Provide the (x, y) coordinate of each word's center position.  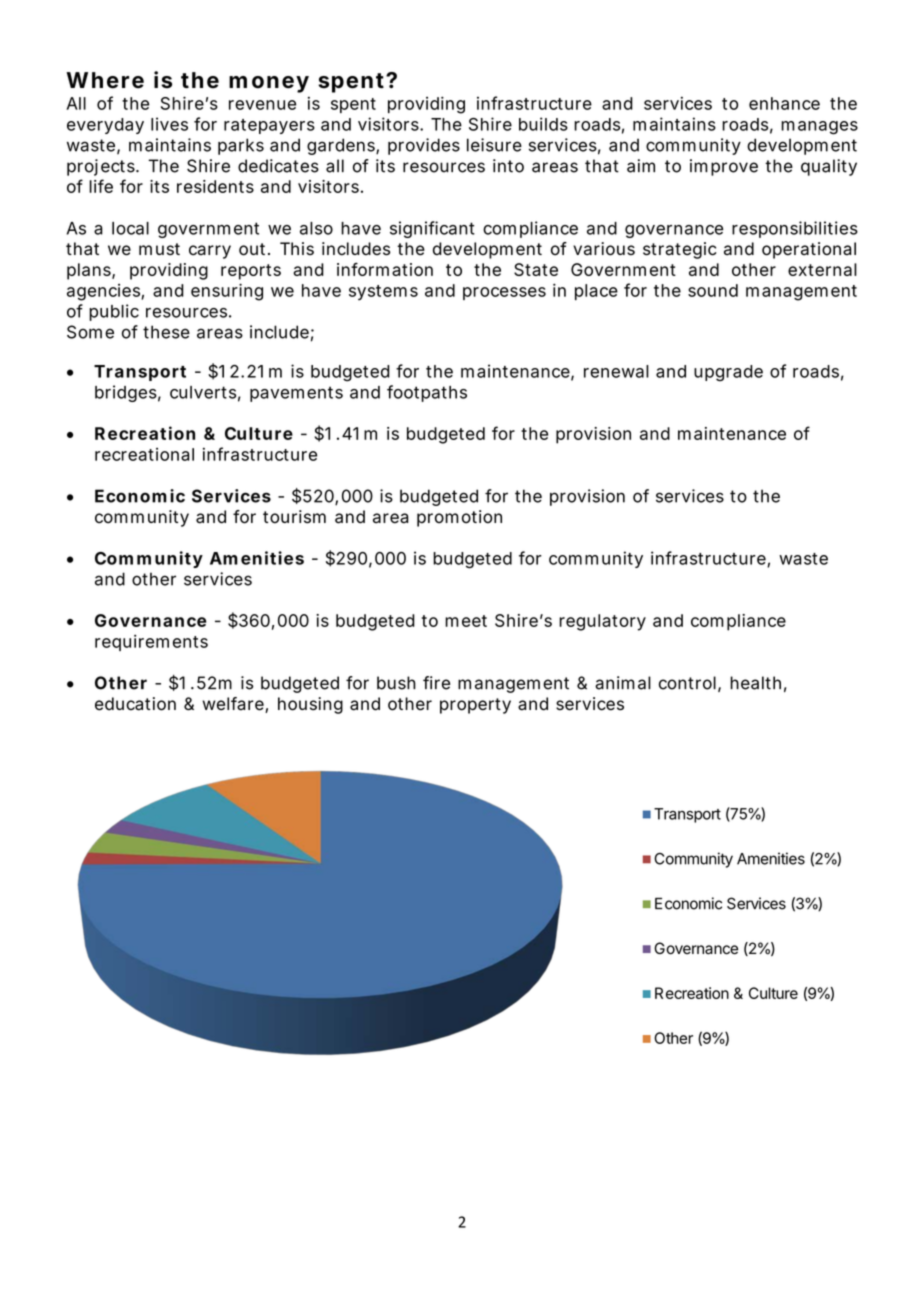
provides (424, 146)
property (475, 706)
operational (809, 250)
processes (504, 293)
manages (819, 128)
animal (623, 683)
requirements (151, 643)
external (822, 269)
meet (466, 621)
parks (241, 146)
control (687, 683)
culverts (203, 392)
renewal (616, 371)
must (159, 249)
